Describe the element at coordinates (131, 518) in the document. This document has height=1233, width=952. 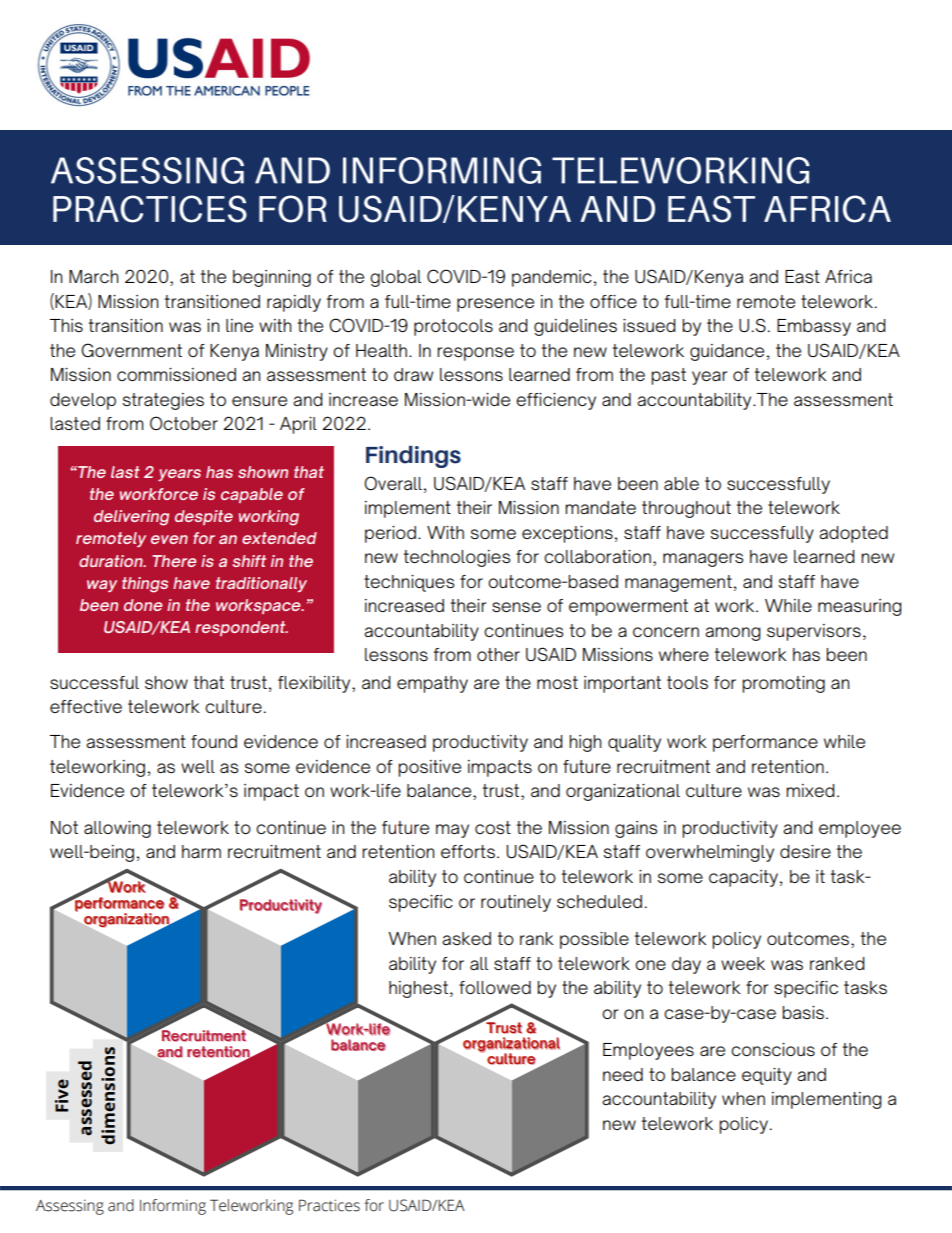
I see `delivering` at that location.
